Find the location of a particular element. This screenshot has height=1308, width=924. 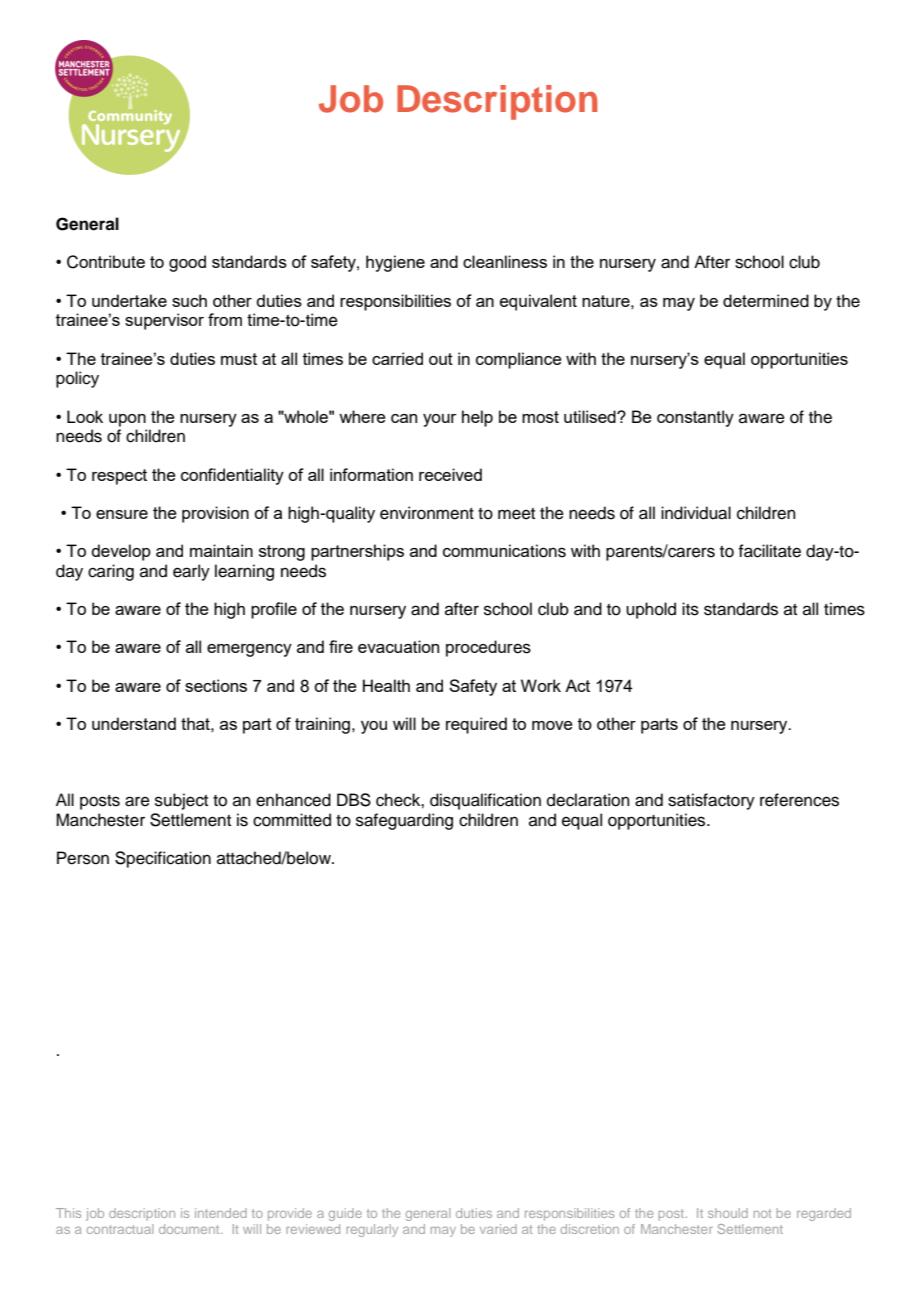

varied is located at coordinates (498, 1229).
